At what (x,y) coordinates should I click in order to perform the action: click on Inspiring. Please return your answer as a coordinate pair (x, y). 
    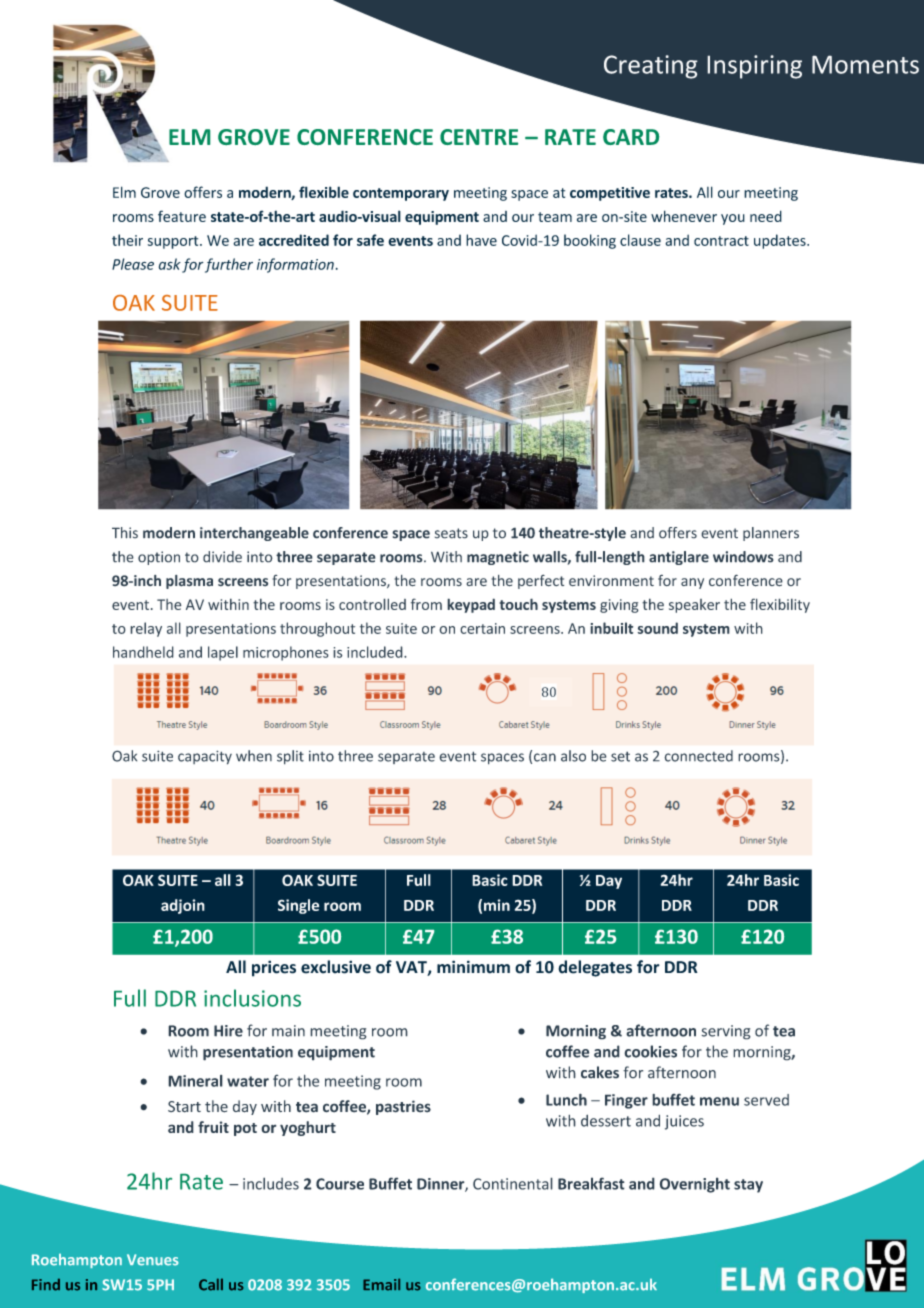
    Looking at the image, I should click on (754, 67).
